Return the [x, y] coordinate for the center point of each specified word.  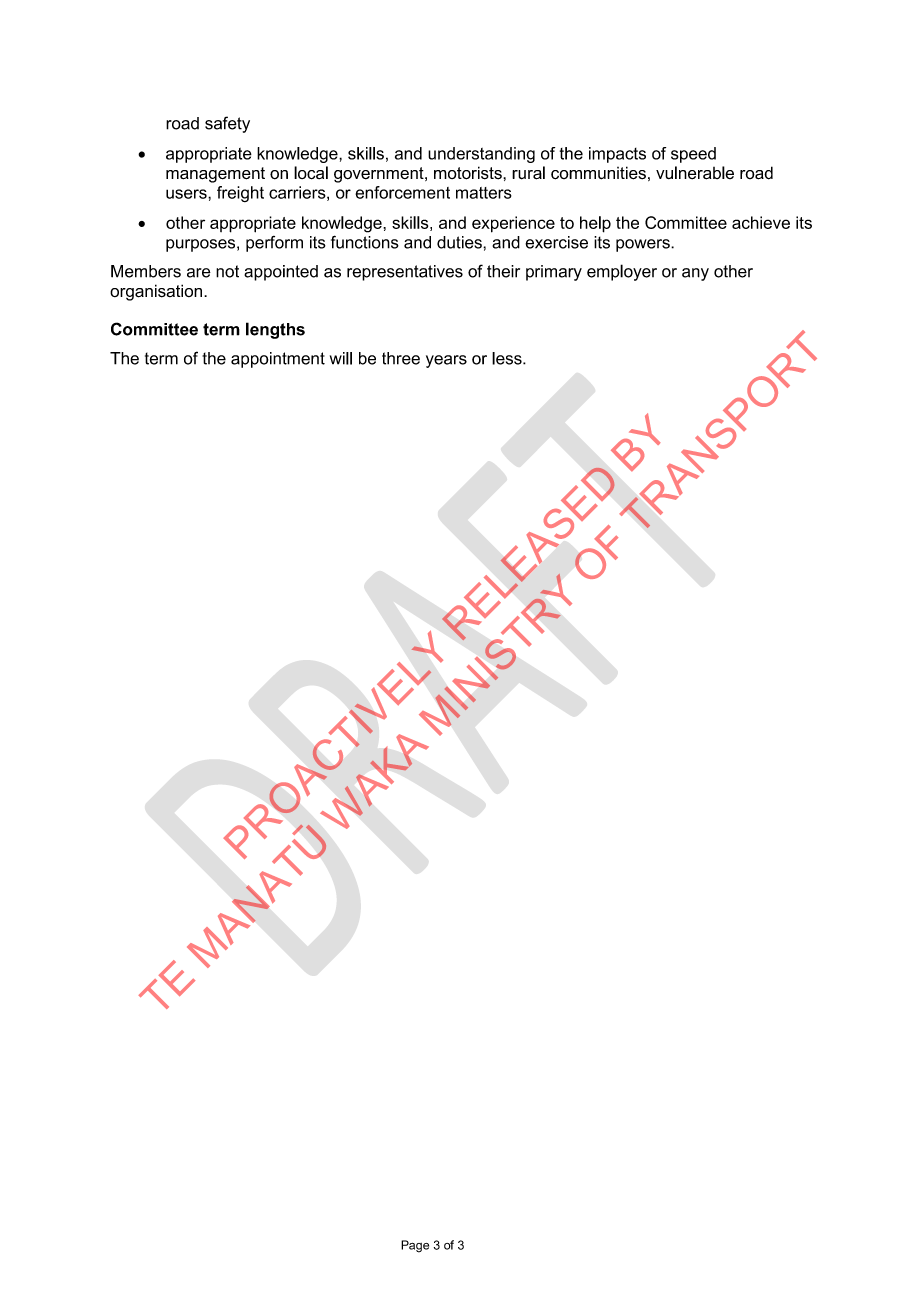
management [215, 175]
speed [693, 155]
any [695, 274]
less [508, 358]
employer [622, 272]
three [401, 358]
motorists [469, 173]
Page [415, 1246]
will [341, 358]
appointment [278, 360]
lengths [275, 330]
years [446, 361]
